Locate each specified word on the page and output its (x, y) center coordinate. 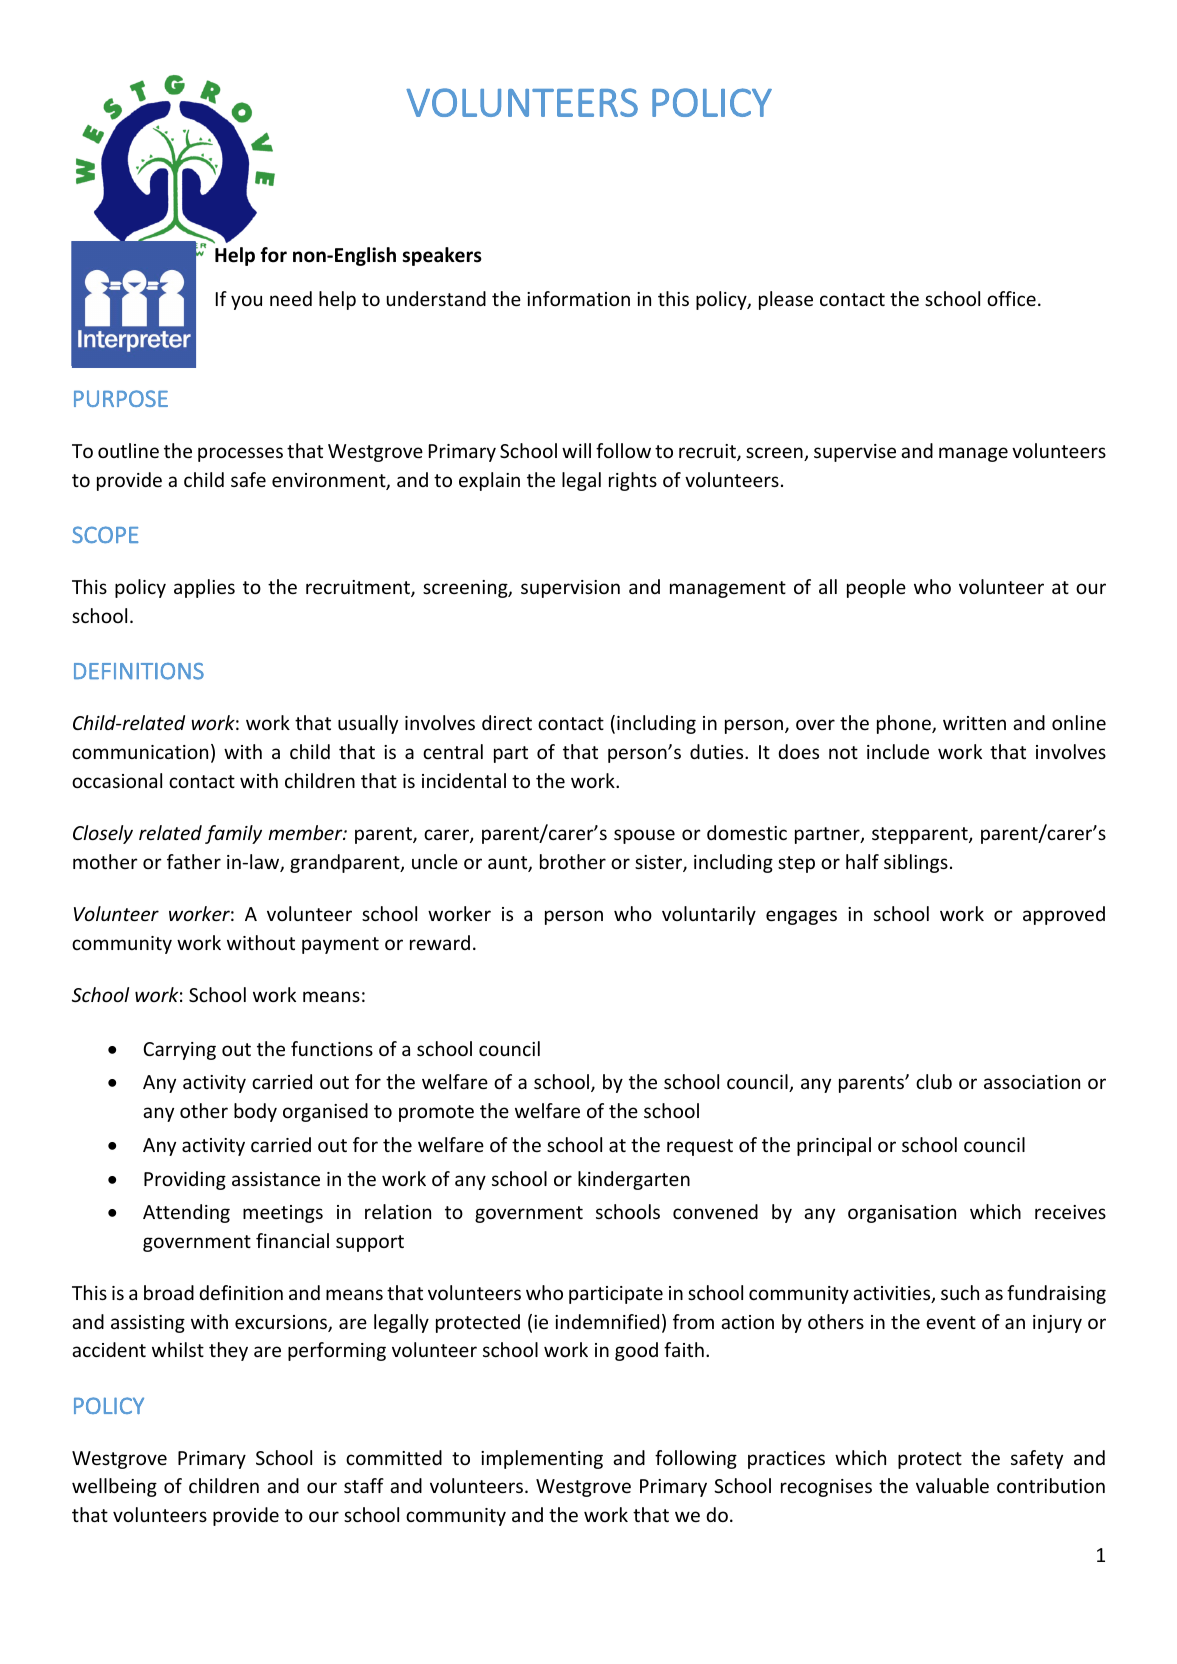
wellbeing (114, 1487)
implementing (542, 1459)
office (1011, 298)
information (578, 298)
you (246, 302)
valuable (952, 1485)
